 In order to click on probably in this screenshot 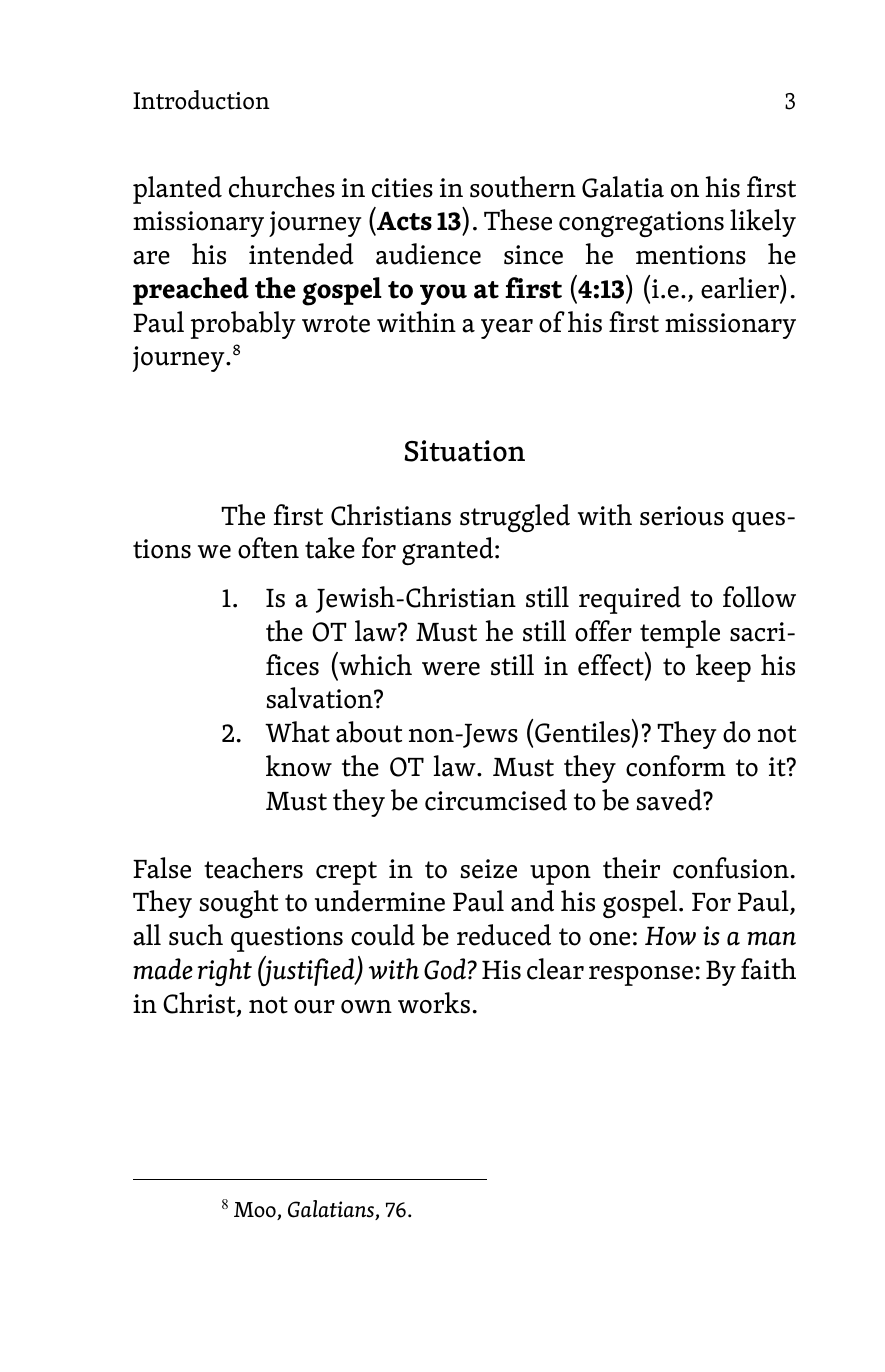, I will do `click(243, 325)`.
